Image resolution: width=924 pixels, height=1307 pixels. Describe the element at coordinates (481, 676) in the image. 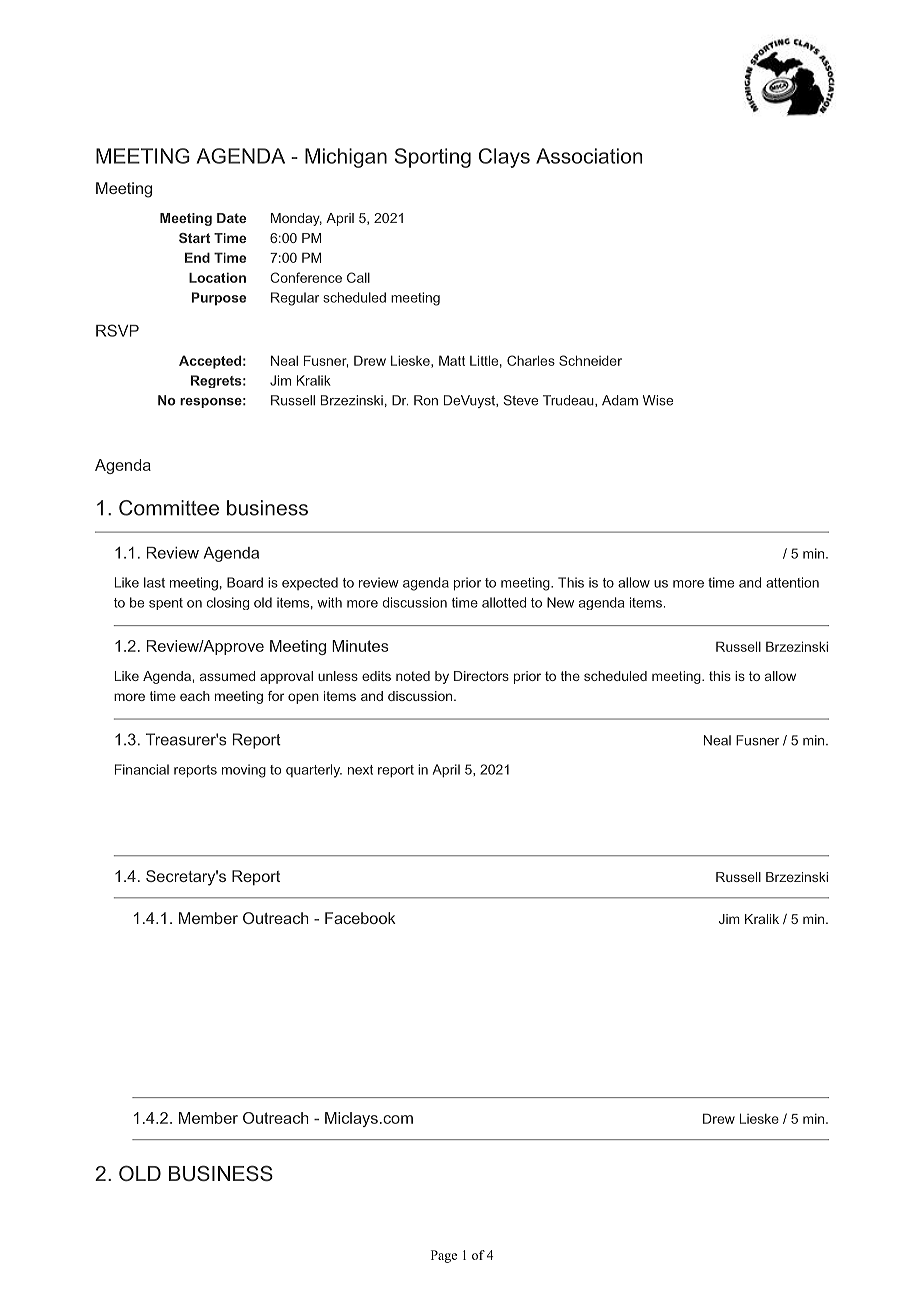

I see `Directors` at that location.
